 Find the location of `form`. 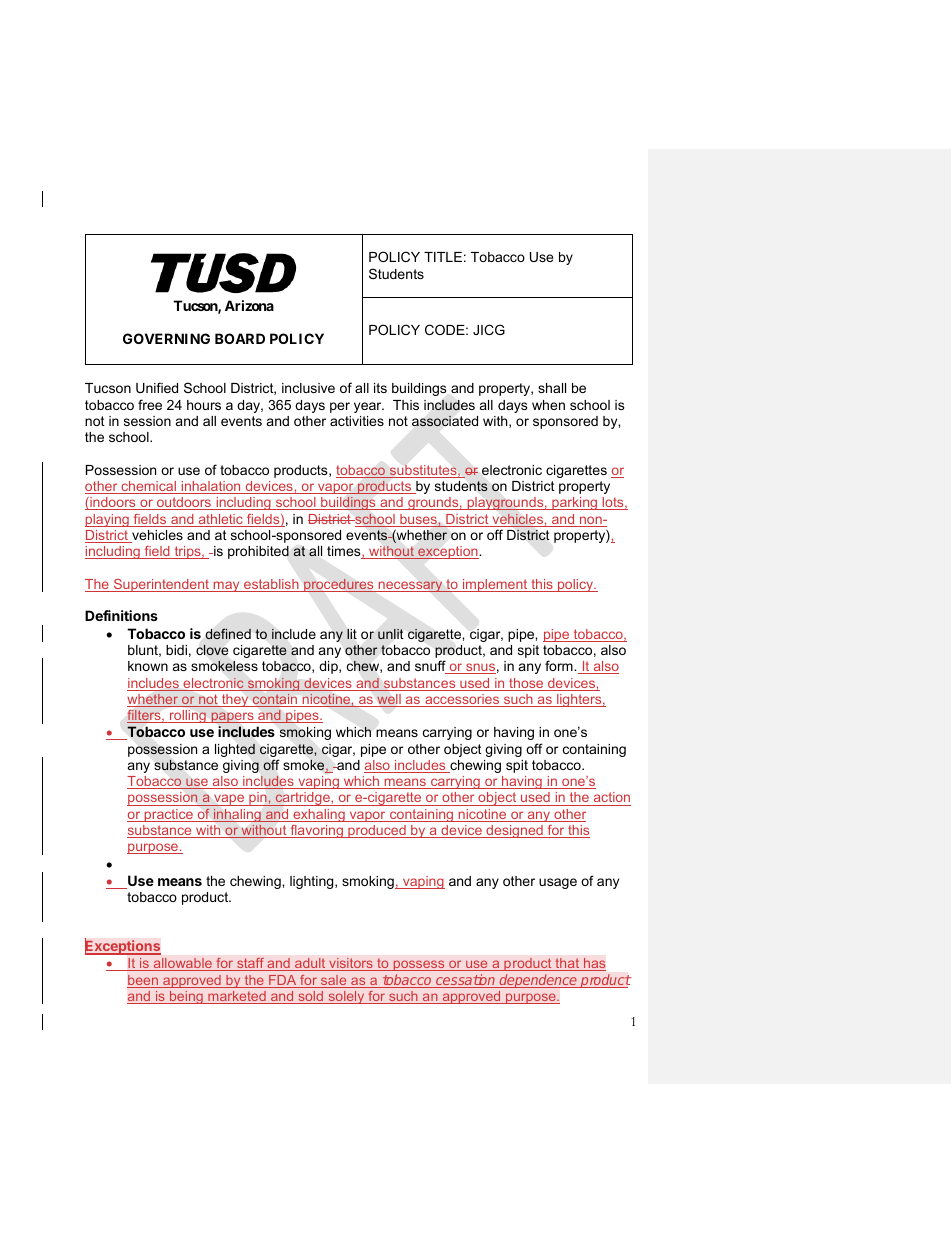

form is located at coordinates (560, 665).
